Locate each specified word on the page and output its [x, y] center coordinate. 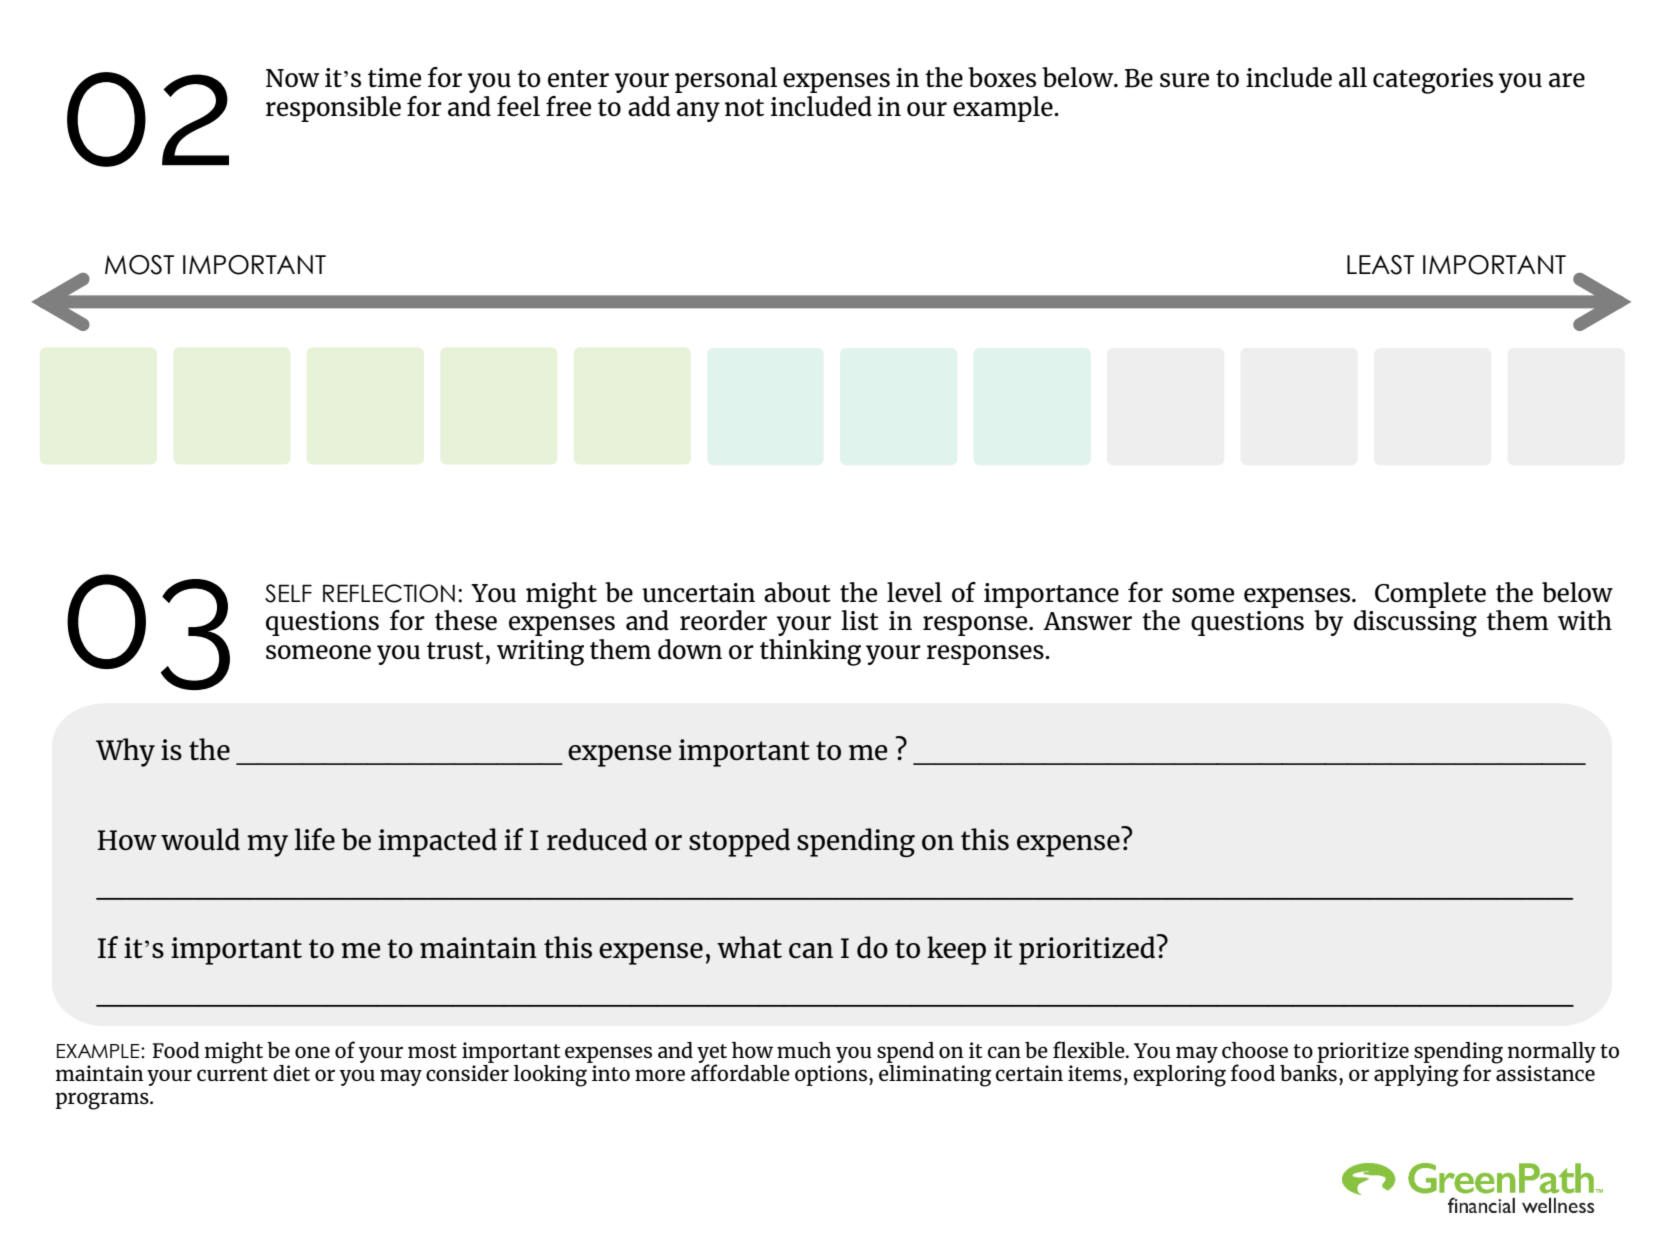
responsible [333, 109]
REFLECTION [389, 593]
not [744, 107]
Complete [1430, 595]
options [831, 1075]
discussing [1415, 623]
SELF [288, 593]
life [315, 839]
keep [956, 950]
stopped [739, 842]
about [797, 592]
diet [291, 1073]
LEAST [1380, 265]
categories [1433, 81]
